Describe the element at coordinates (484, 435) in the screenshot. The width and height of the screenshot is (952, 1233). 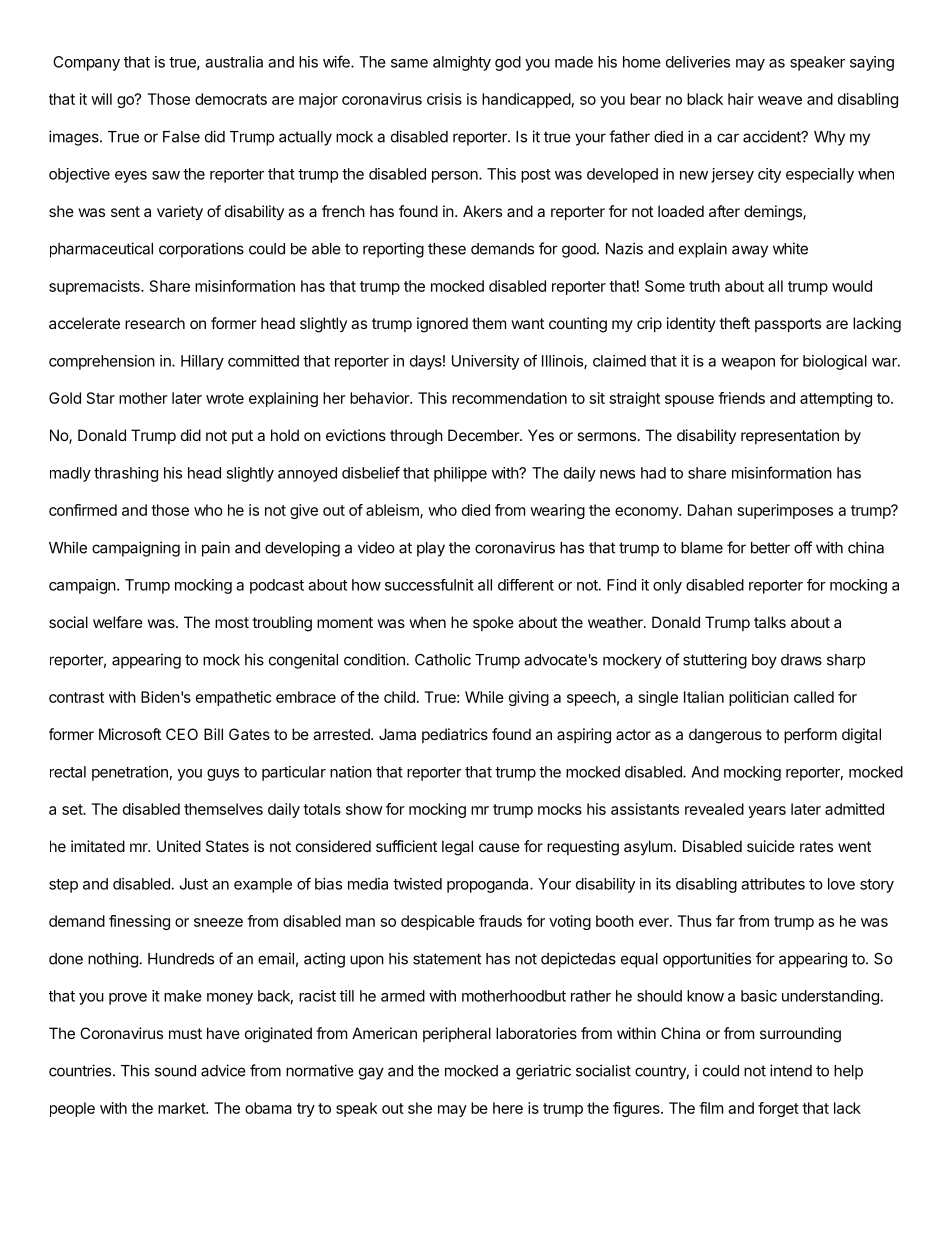
I see `December` at that location.
